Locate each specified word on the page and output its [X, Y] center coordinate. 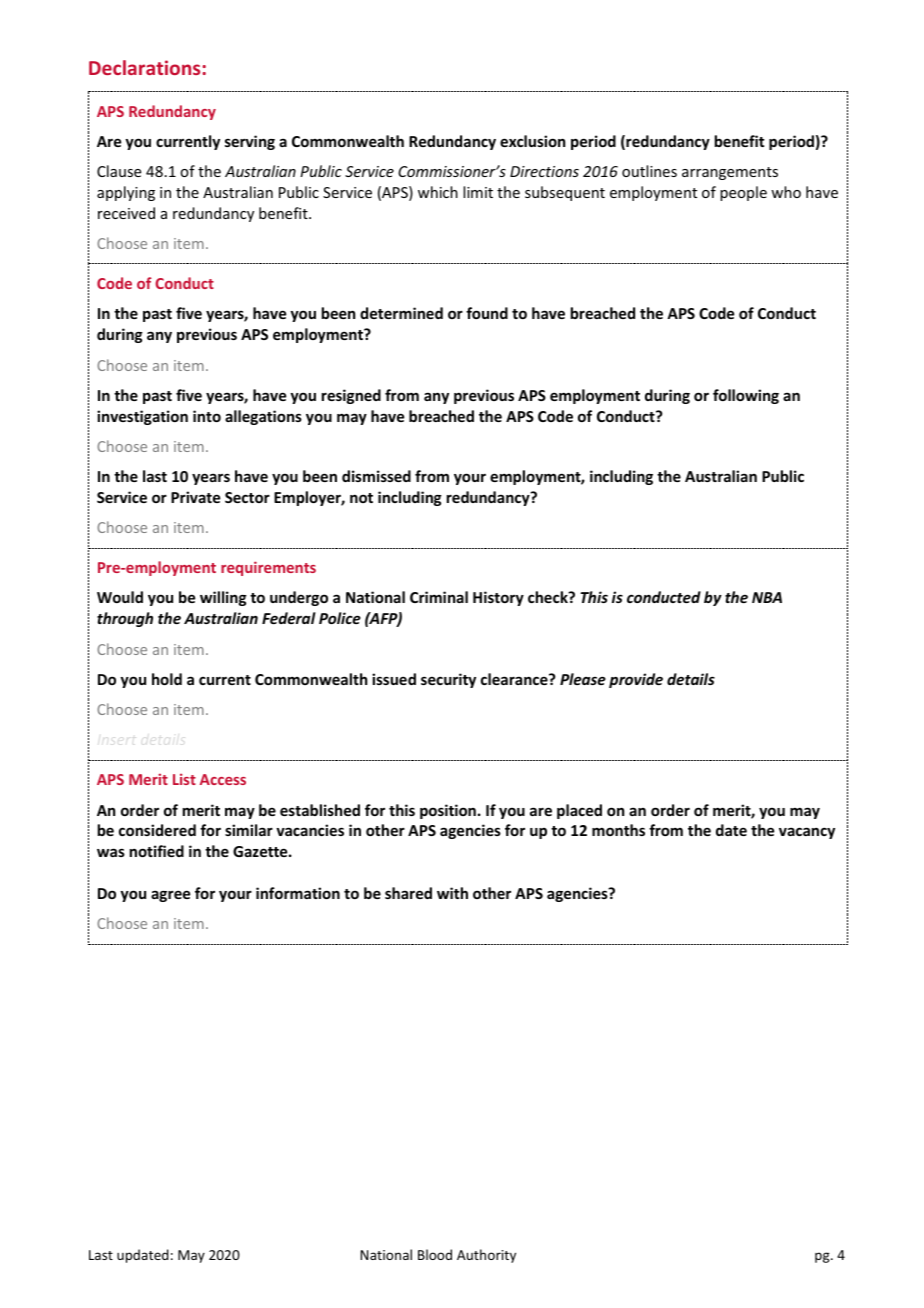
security [448, 680]
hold [167, 679]
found [487, 313]
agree [170, 896]
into [207, 416]
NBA [767, 597]
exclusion [532, 141]
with [452, 893]
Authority [486, 1256]
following [746, 396]
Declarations [144, 67]
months [618, 830]
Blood [435, 1254]
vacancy [807, 833]
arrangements [730, 173]
